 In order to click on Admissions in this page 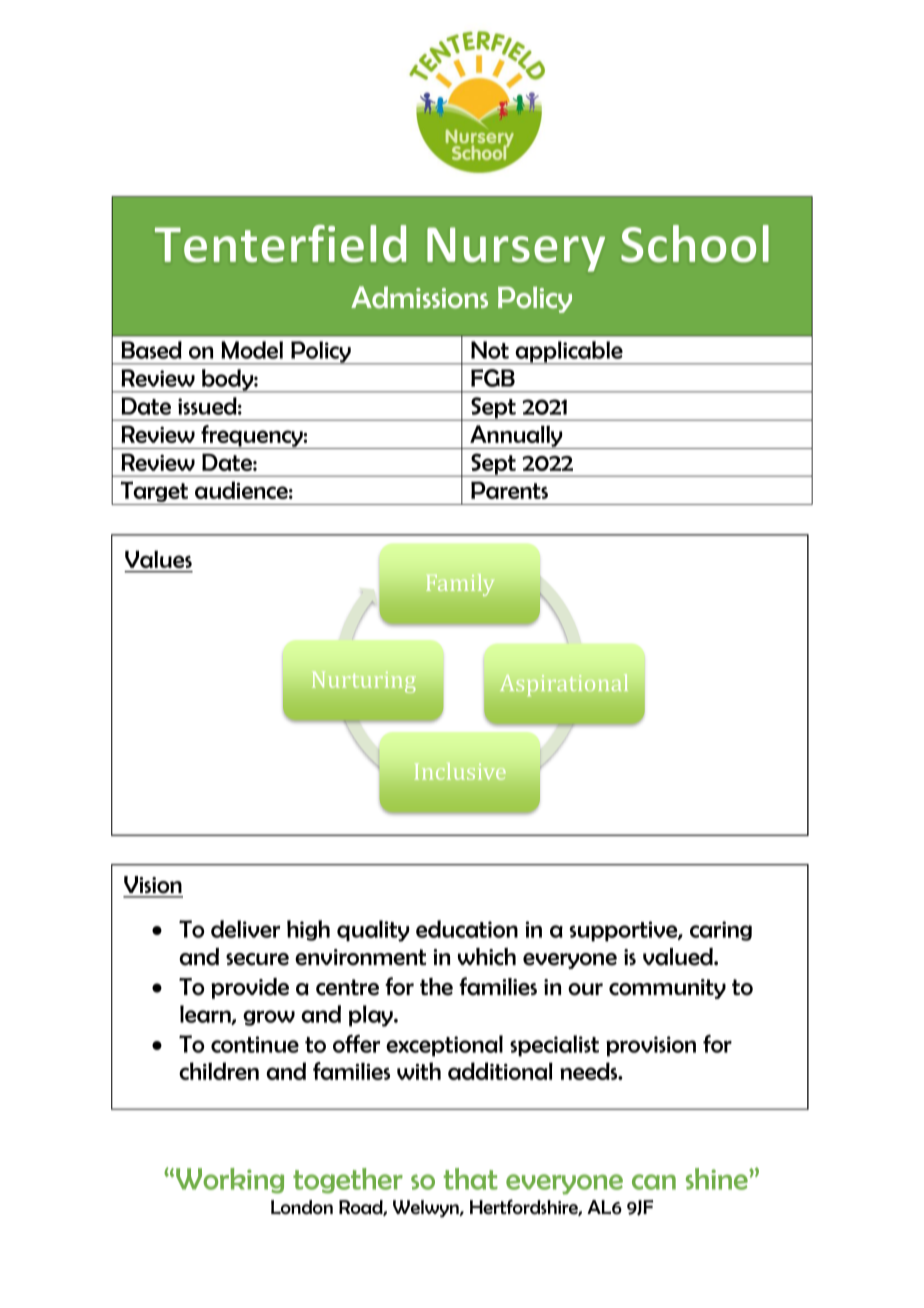, I will do `click(419, 297)`.
